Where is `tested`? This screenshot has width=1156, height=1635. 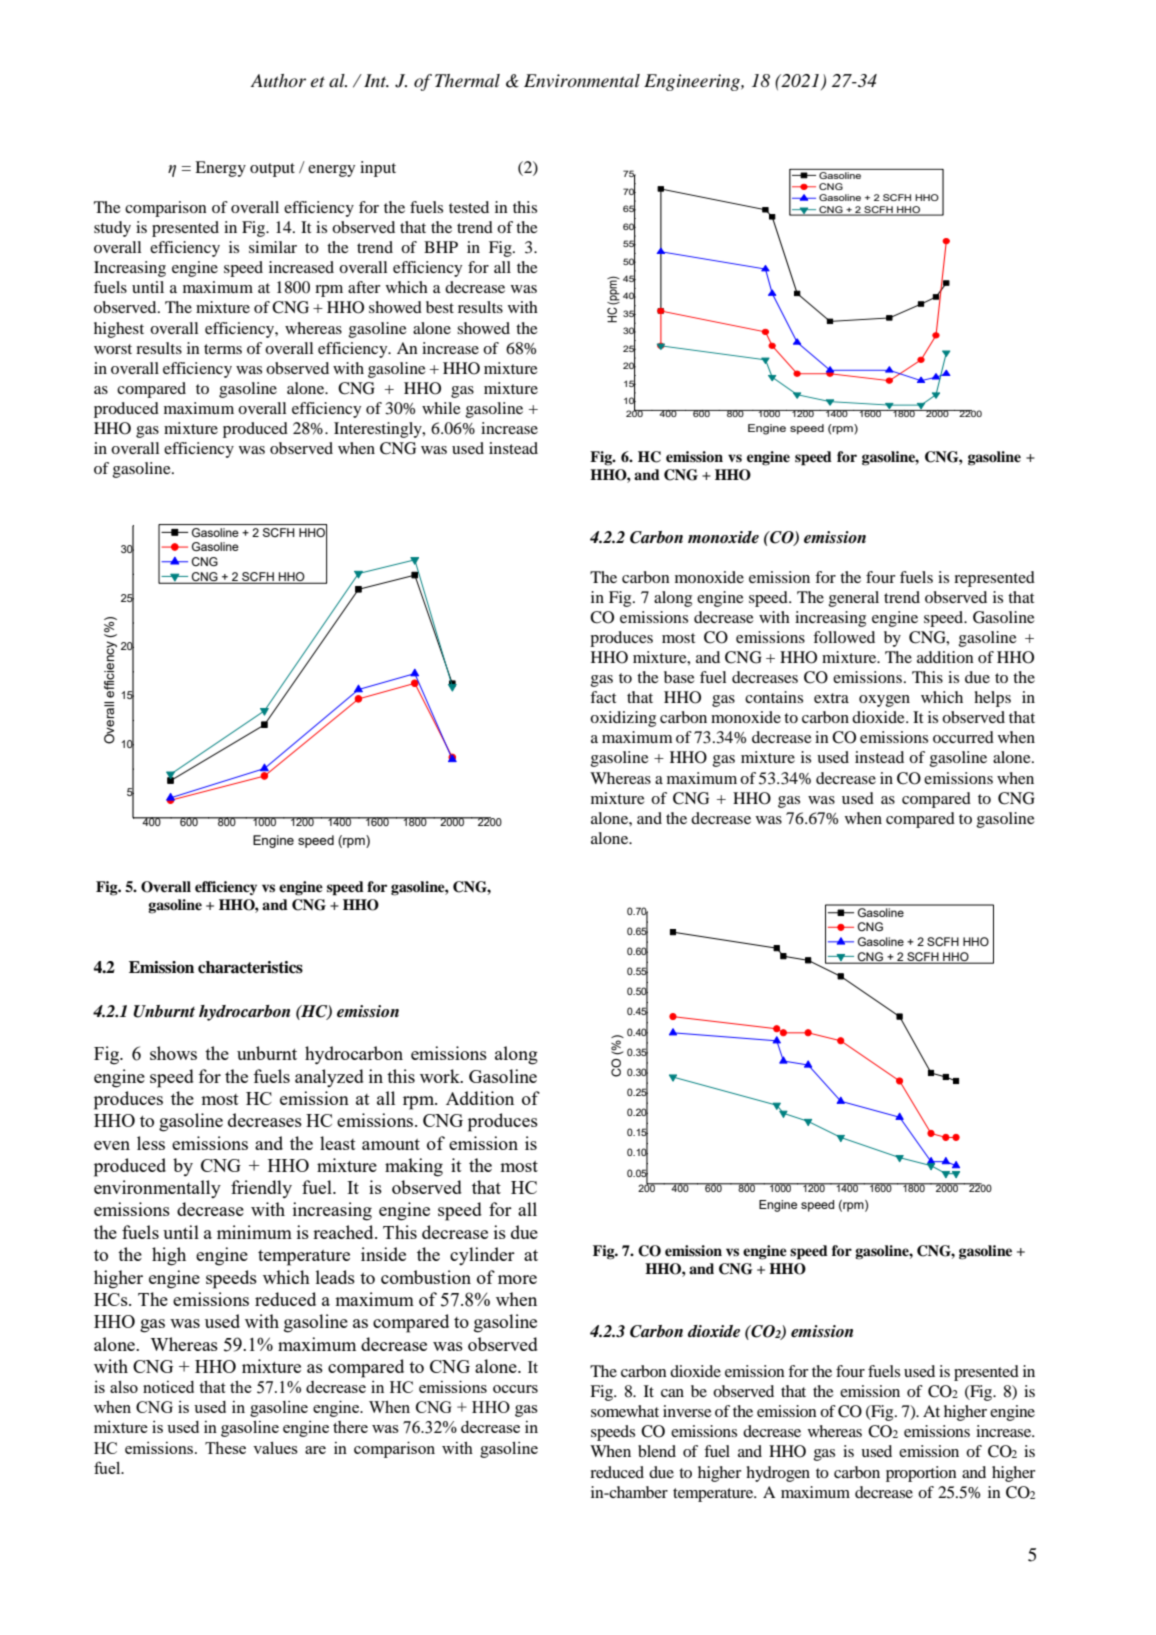
tested is located at coordinates (469, 207).
